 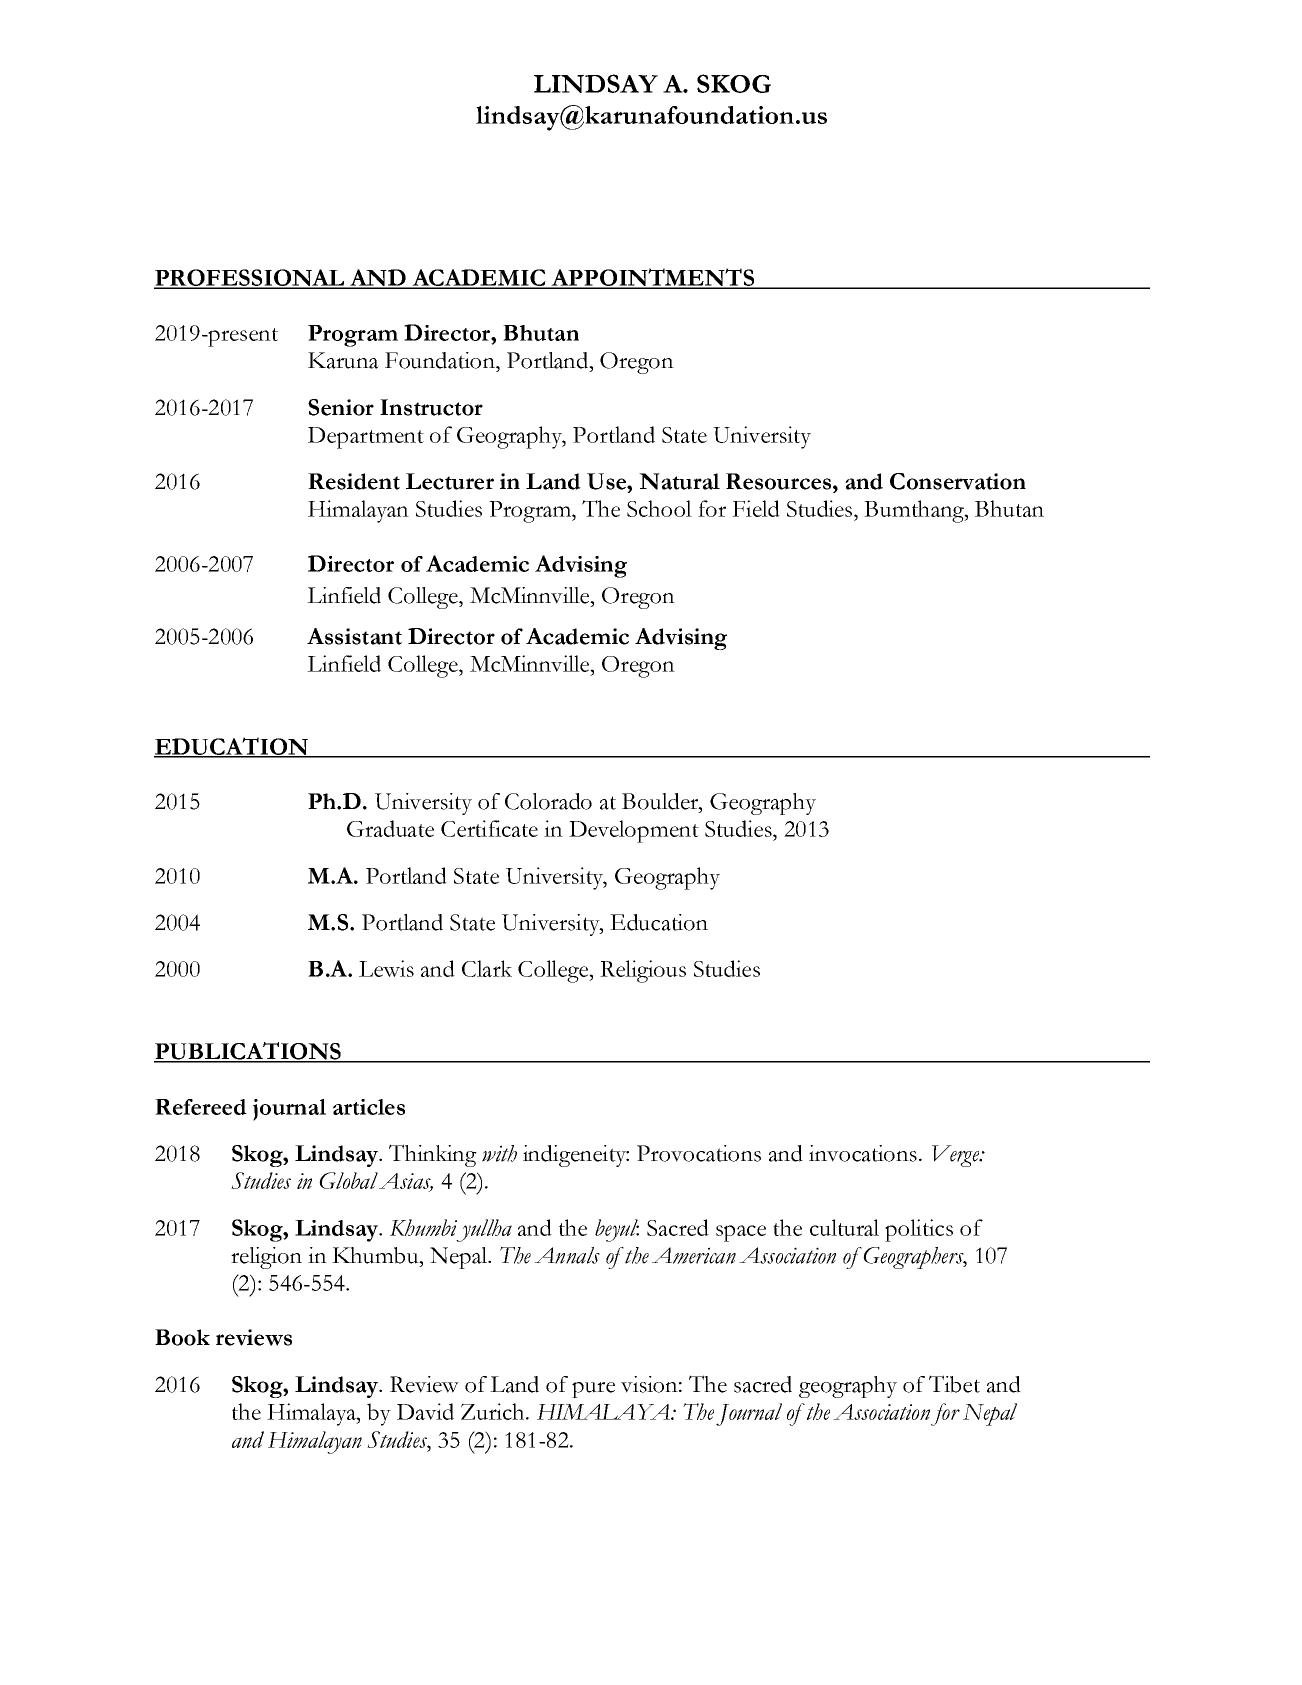 What do you see at coordinates (593, 1390) in the screenshot?
I see `pure` at bounding box center [593, 1390].
